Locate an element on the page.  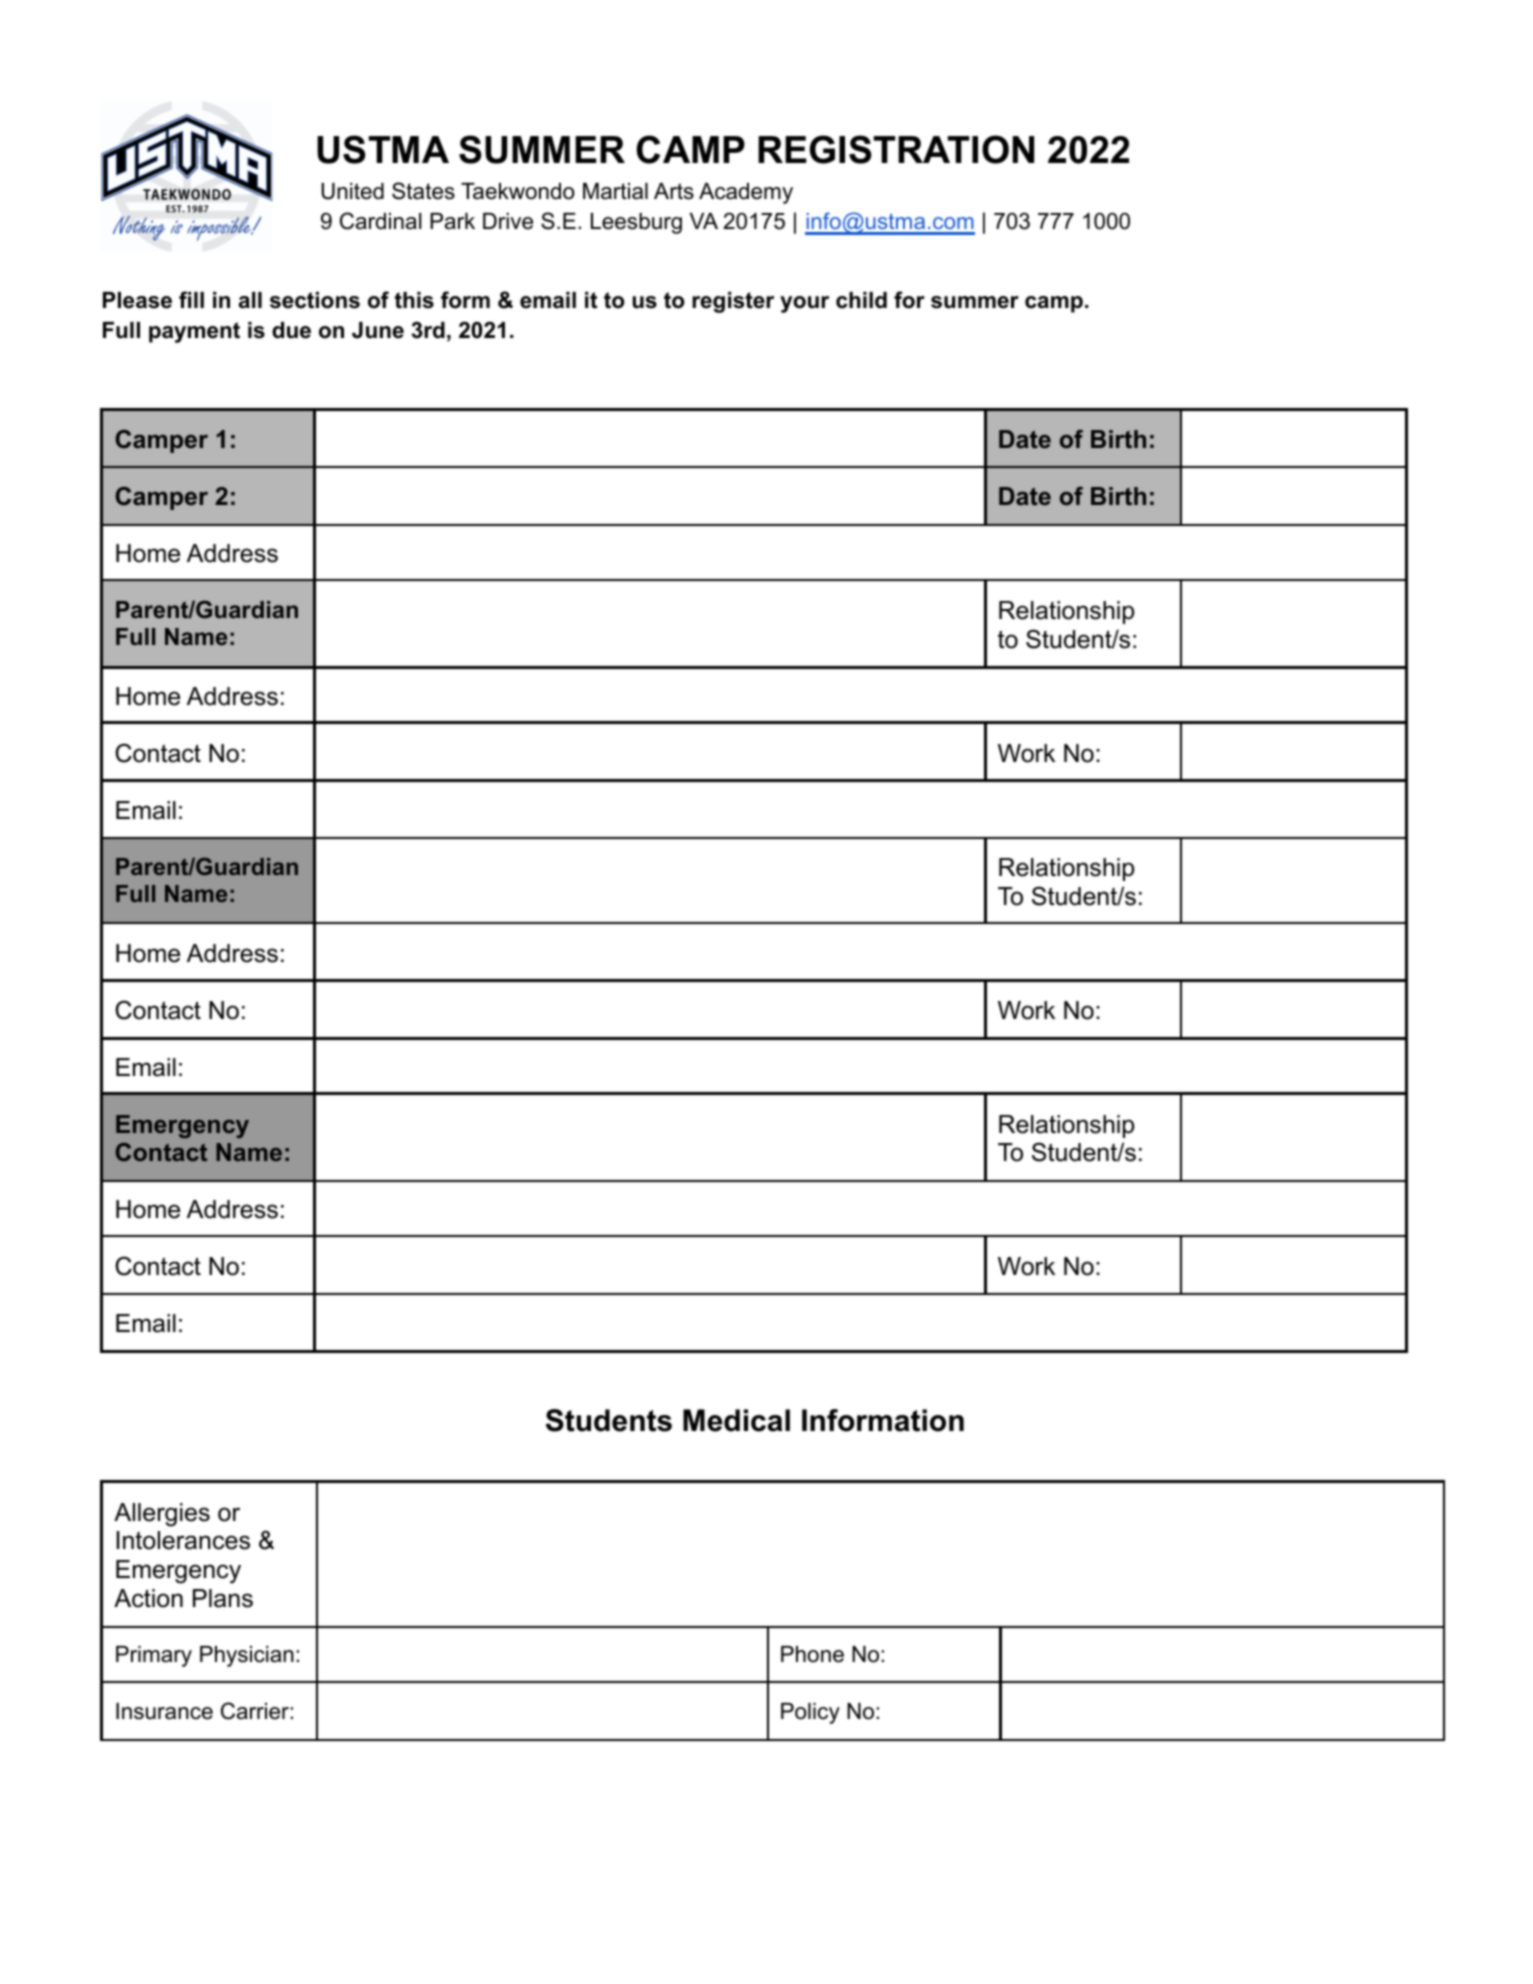
payment is located at coordinates (194, 332).
